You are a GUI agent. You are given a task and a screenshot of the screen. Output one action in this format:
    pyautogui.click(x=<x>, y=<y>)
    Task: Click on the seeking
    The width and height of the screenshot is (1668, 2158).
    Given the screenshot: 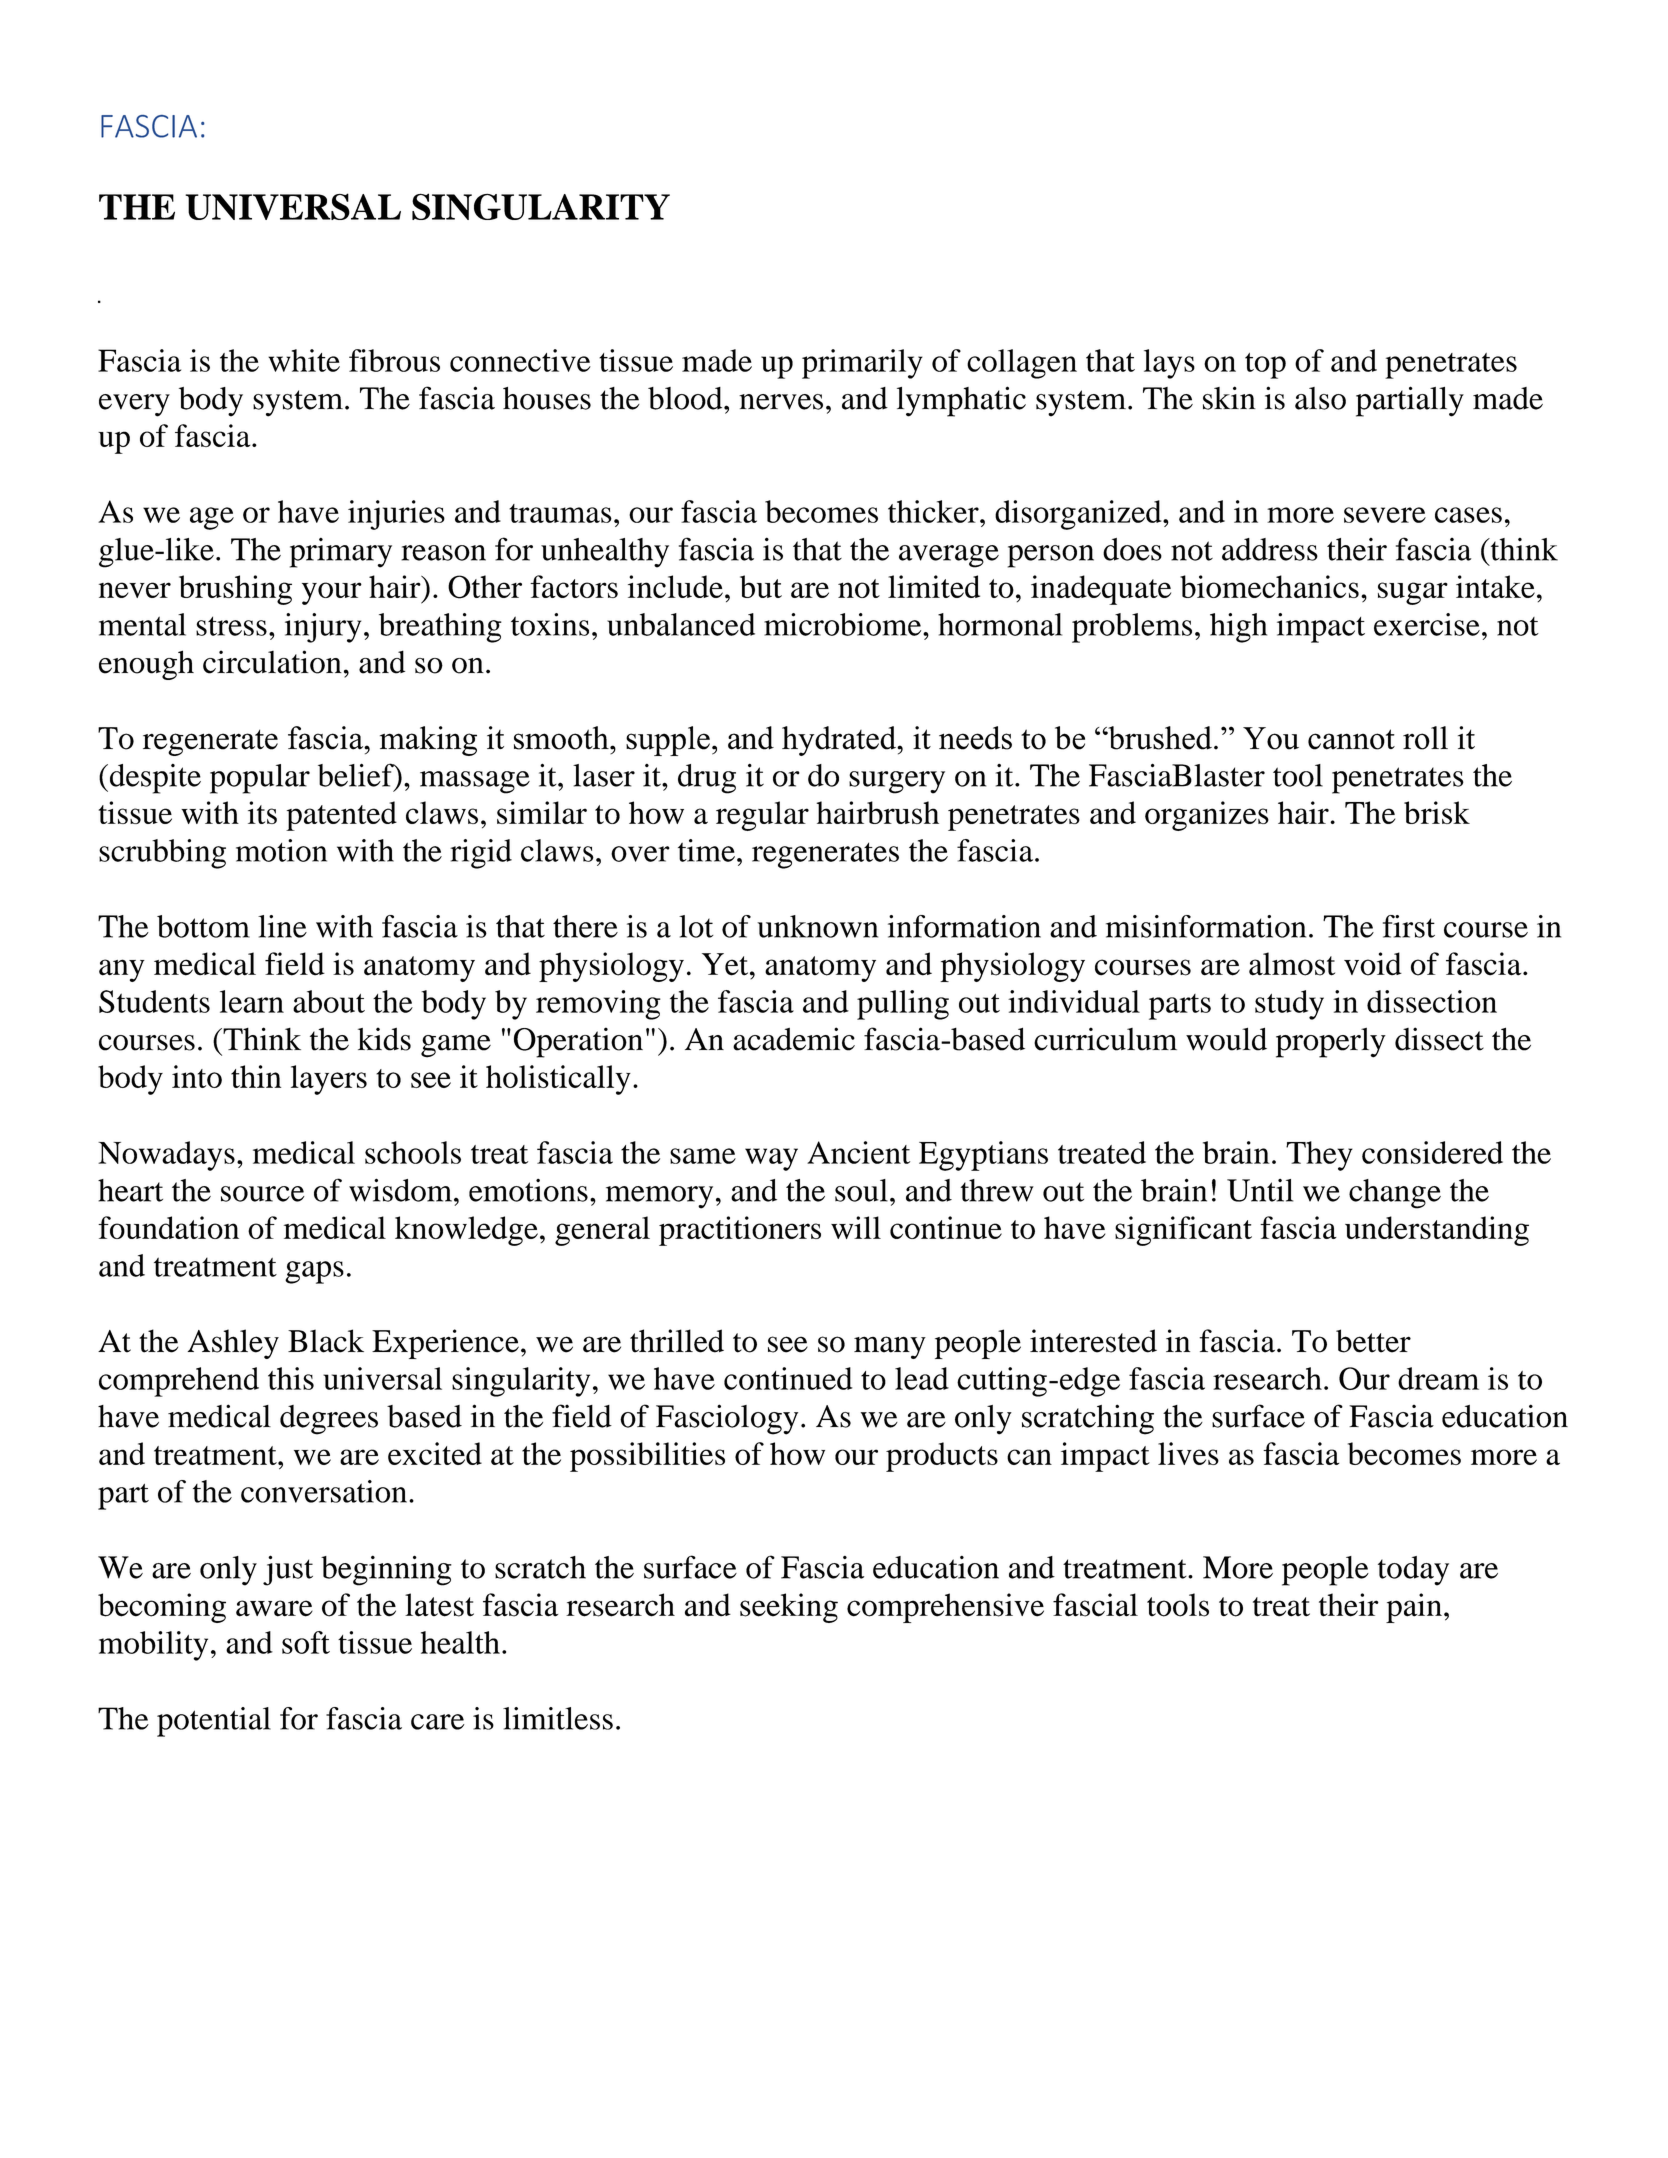 What is the action you would take?
    pyautogui.click(x=789, y=1608)
